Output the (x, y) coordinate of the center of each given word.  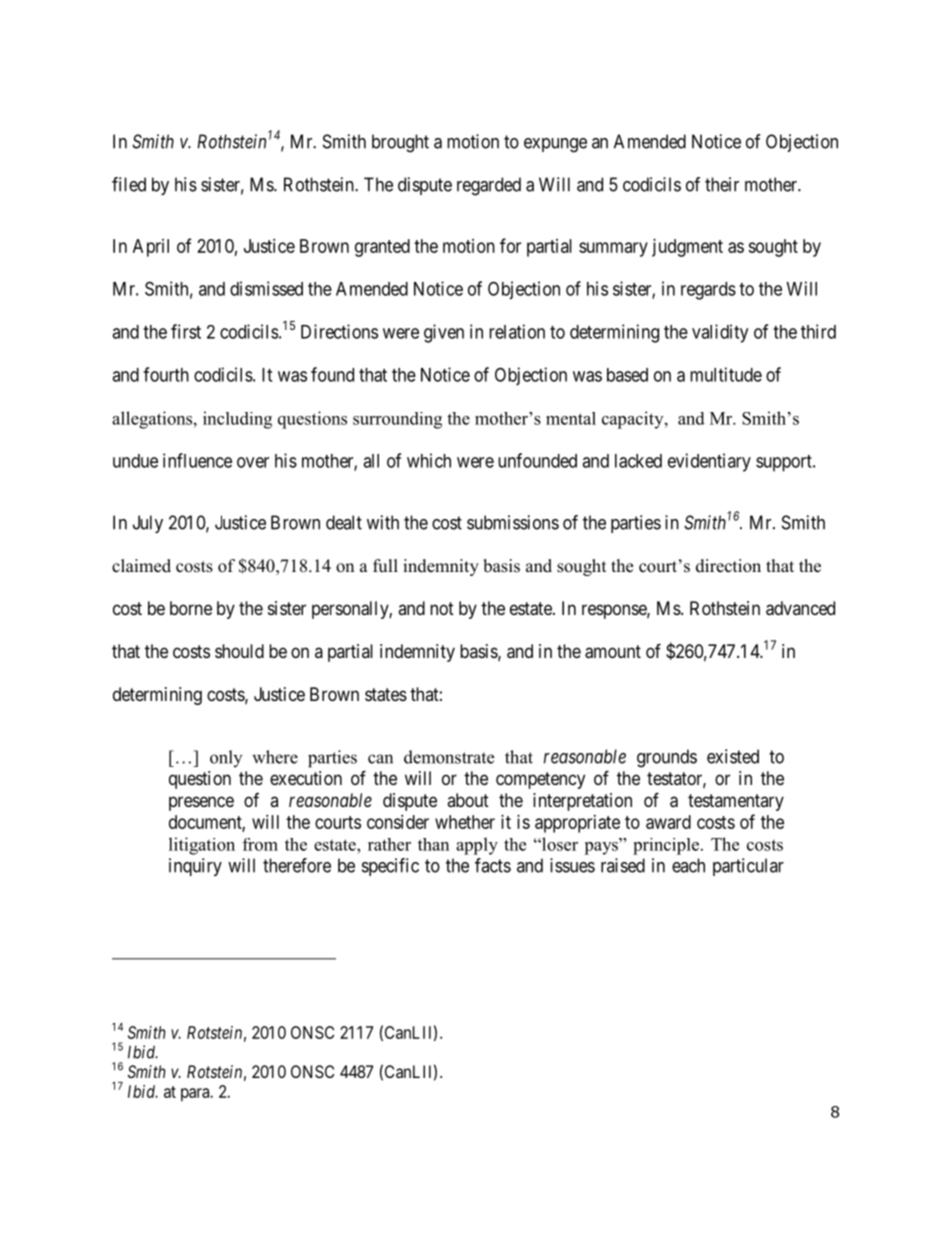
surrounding (397, 420)
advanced (800, 608)
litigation (202, 846)
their (722, 184)
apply (477, 846)
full (385, 566)
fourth (166, 374)
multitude (726, 374)
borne (191, 608)
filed (129, 184)
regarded (489, 186)
